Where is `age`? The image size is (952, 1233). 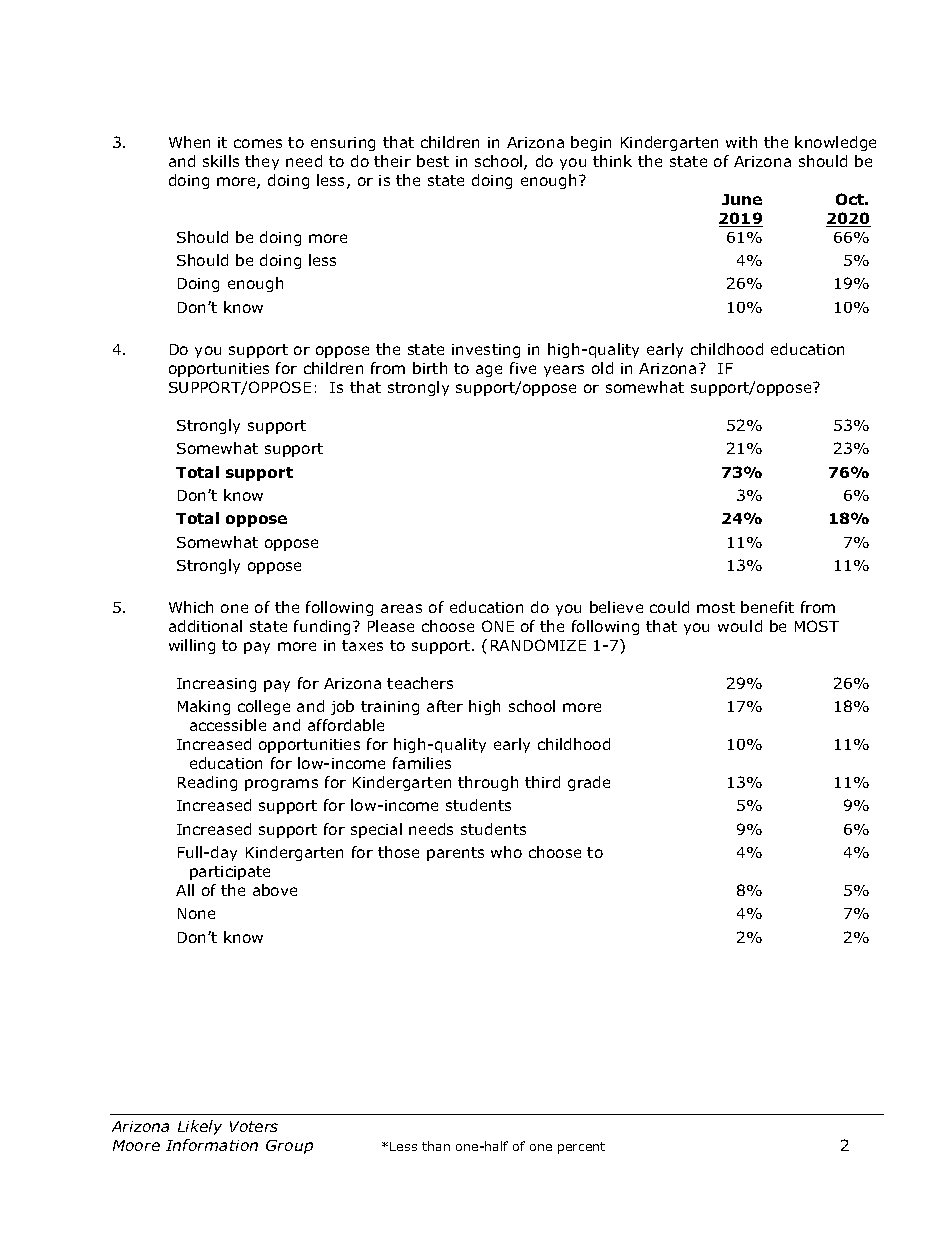 age is located at coordinates (489, 371).
